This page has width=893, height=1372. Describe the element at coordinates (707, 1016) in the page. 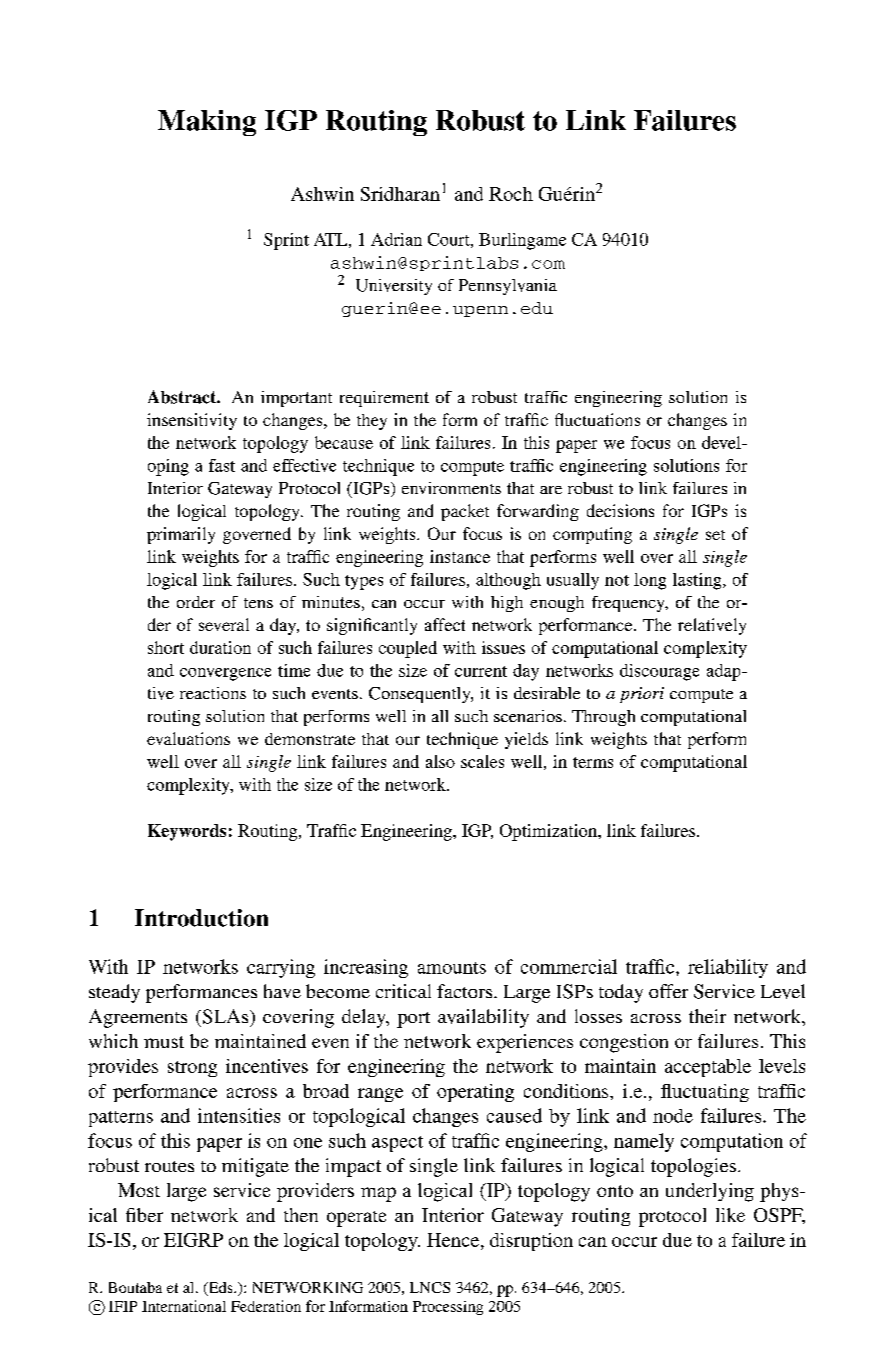

I see `their` at that location.
